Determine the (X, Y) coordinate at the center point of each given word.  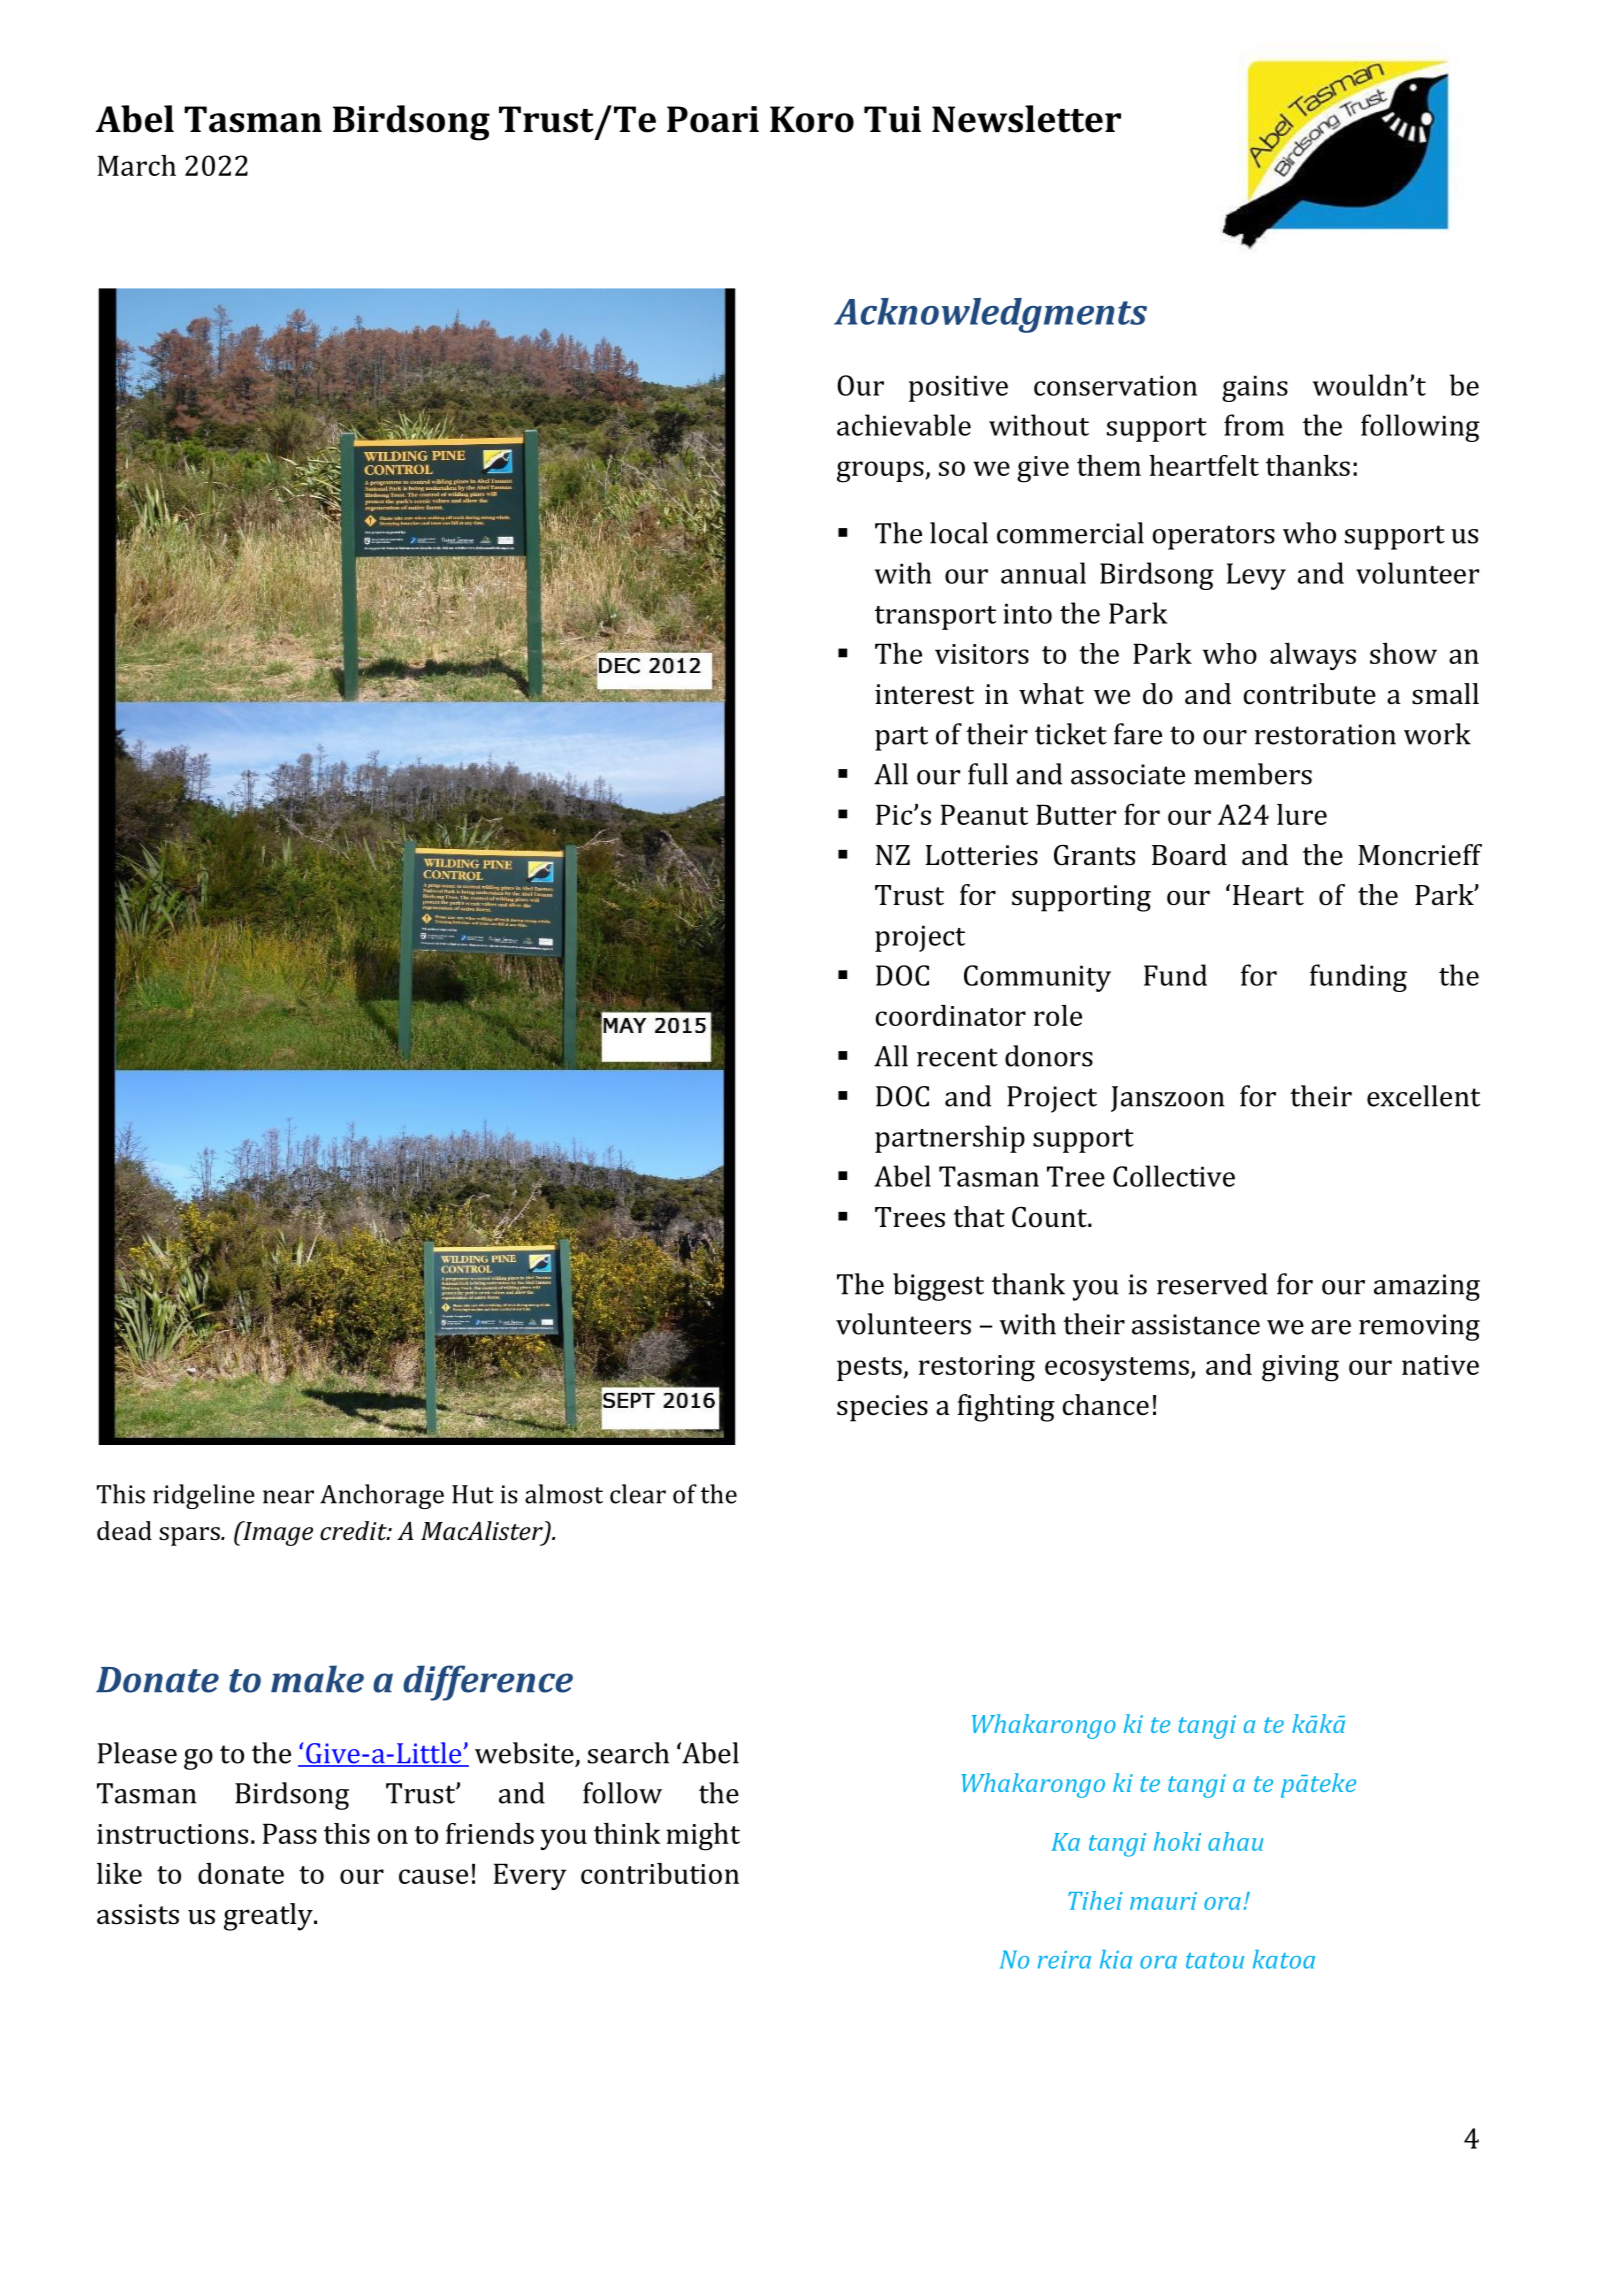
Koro (812, 119)
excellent (1423, 1096)
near (288, 1497)
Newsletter (1026, 119)
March (136, 165)
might (703, 1837)
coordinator (951, 1015)
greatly (269, 1917)
